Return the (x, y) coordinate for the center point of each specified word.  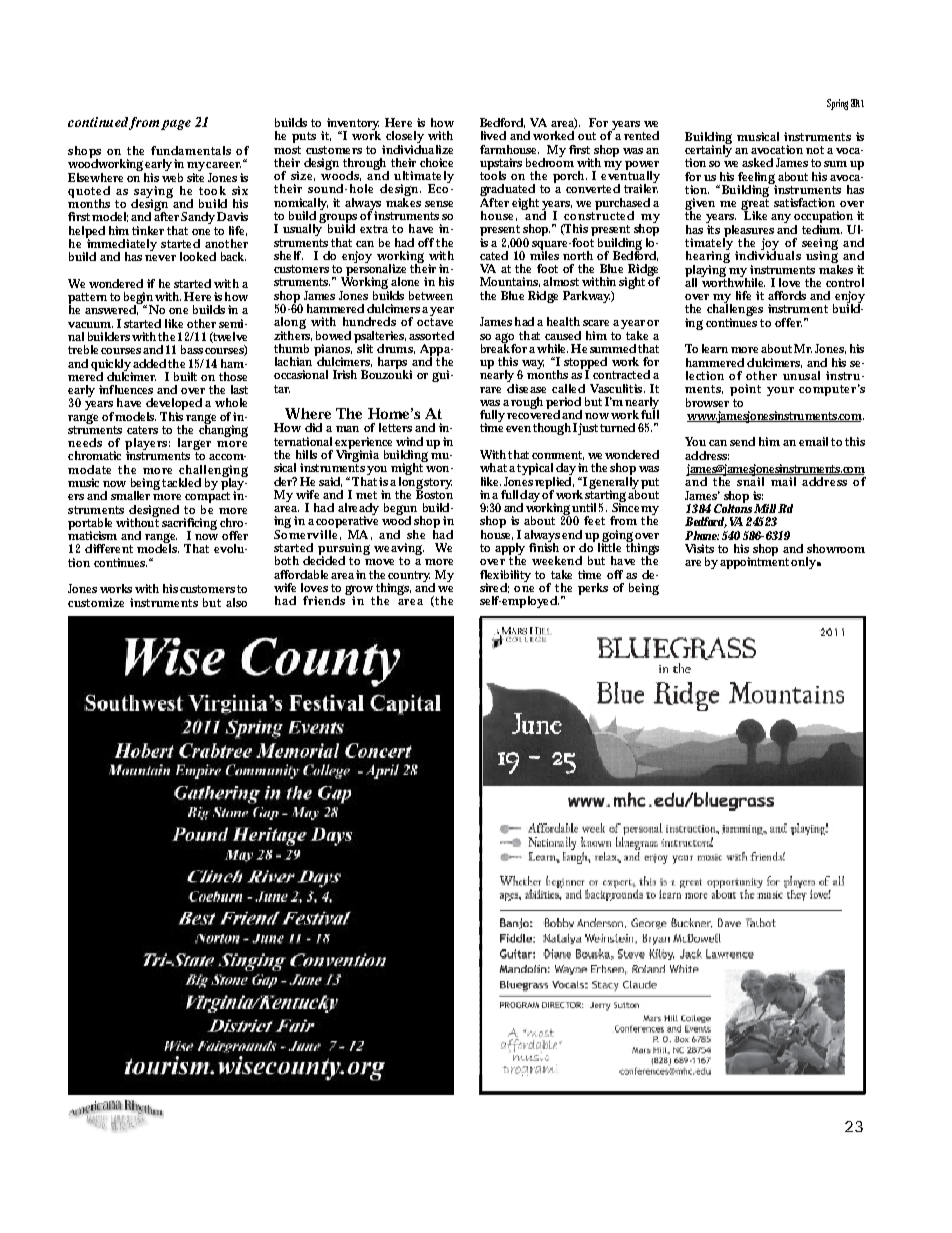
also (236, 602)
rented (641, 135)
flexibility (505, 577)
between (431, 295)
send (742, 441)
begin (138, 299)
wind (409, 441)
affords (787, 295)
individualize (417, 148)
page (176, 125)
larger (194, 445)
